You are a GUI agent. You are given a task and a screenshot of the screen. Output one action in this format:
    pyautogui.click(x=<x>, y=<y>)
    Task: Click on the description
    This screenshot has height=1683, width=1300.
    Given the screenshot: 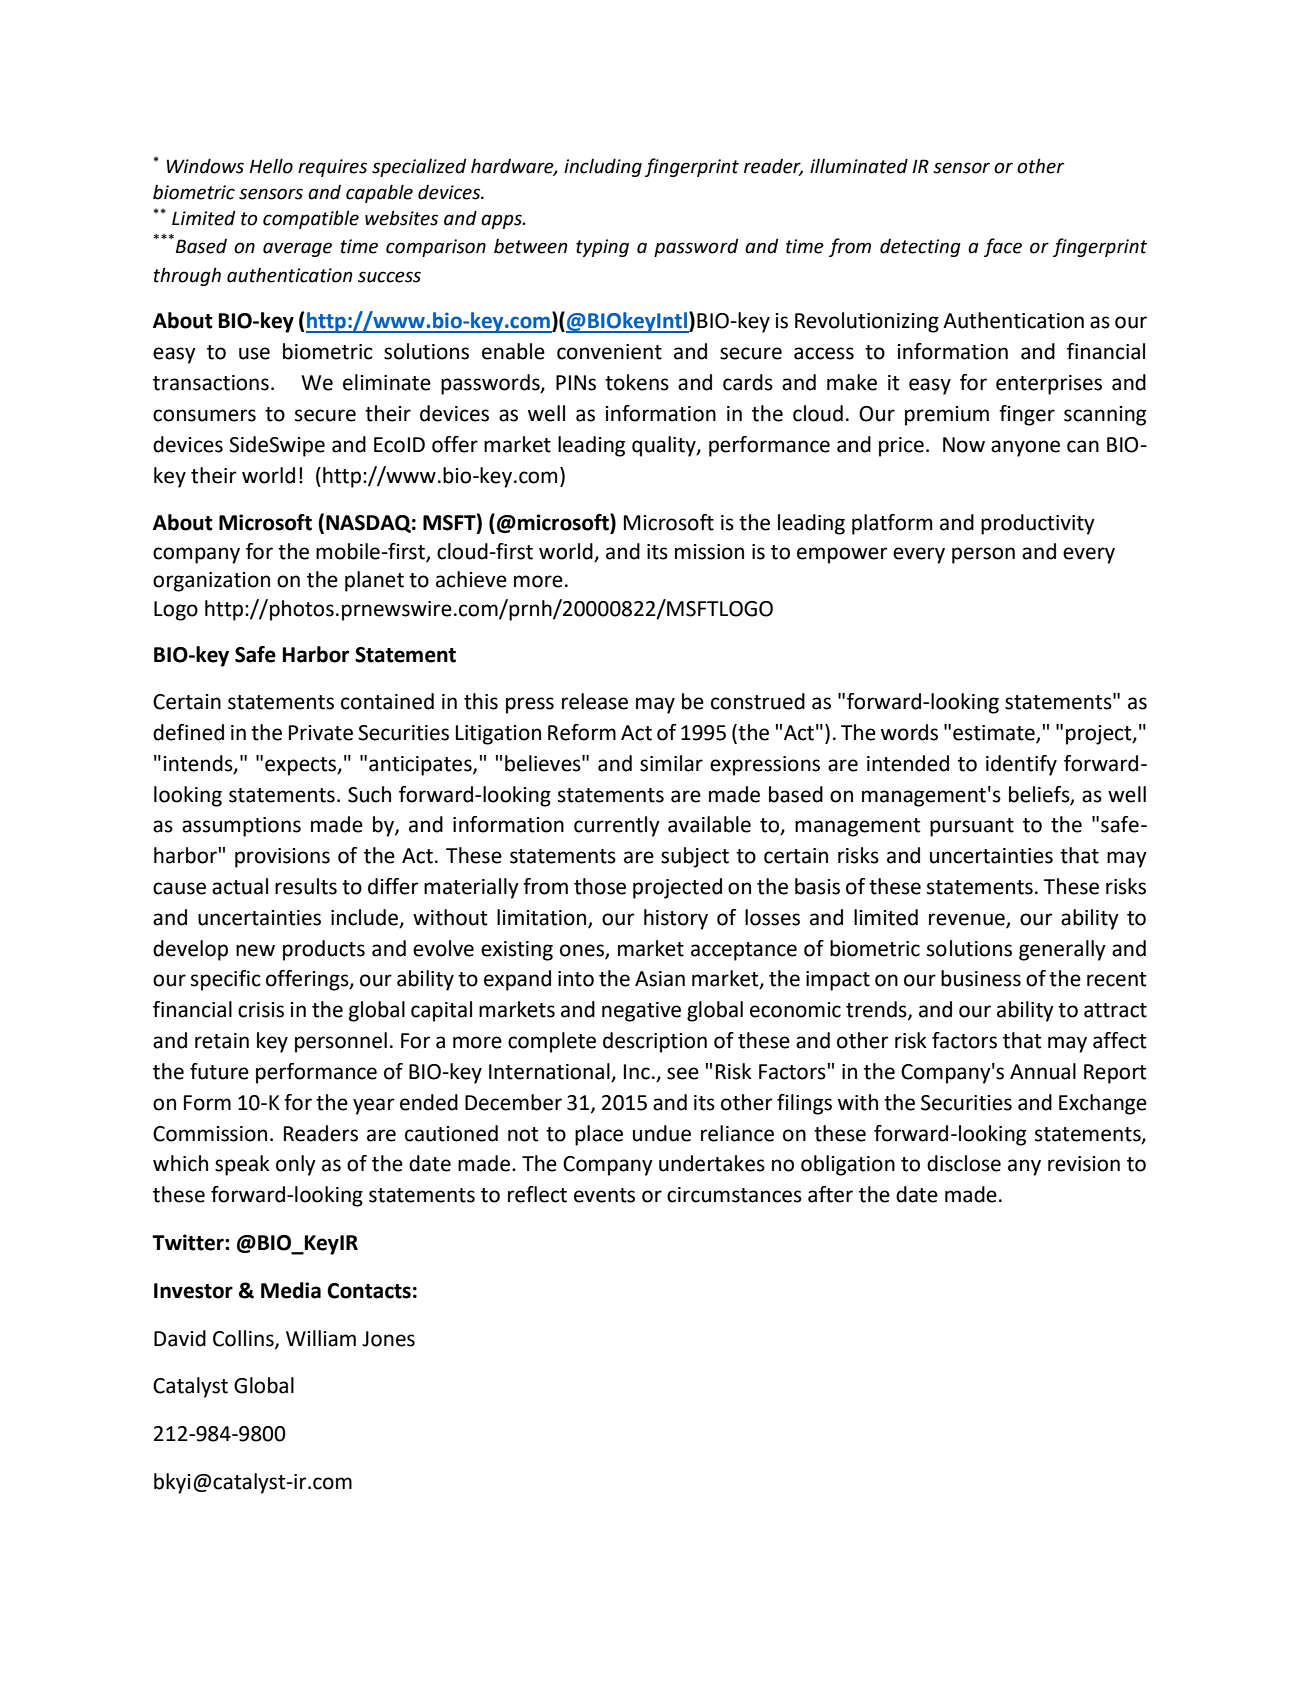 What is the action you would take?
    pyautogui.click(x=655, y=1042)
